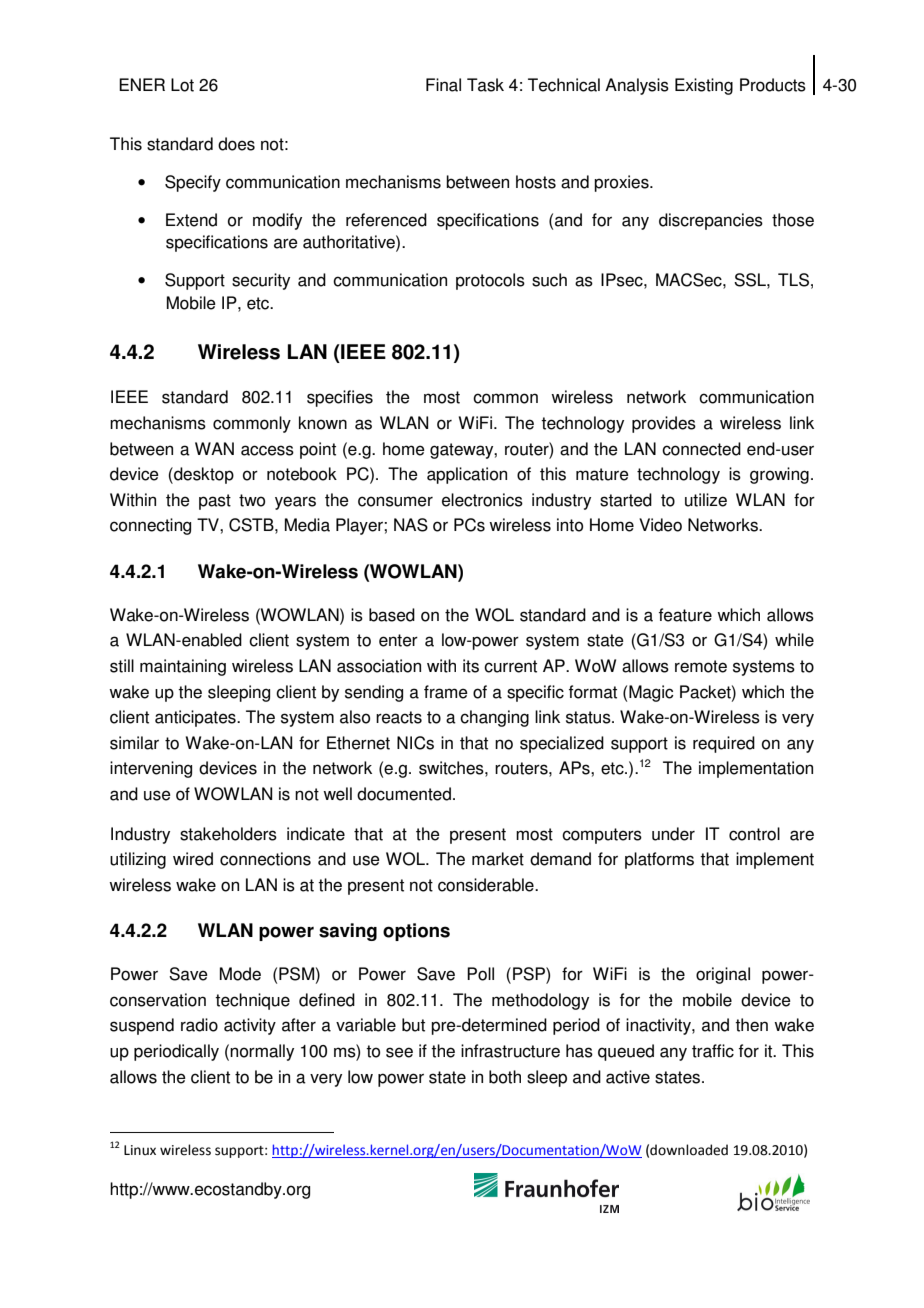  I want to click on Linux, so click(140, 1150).
